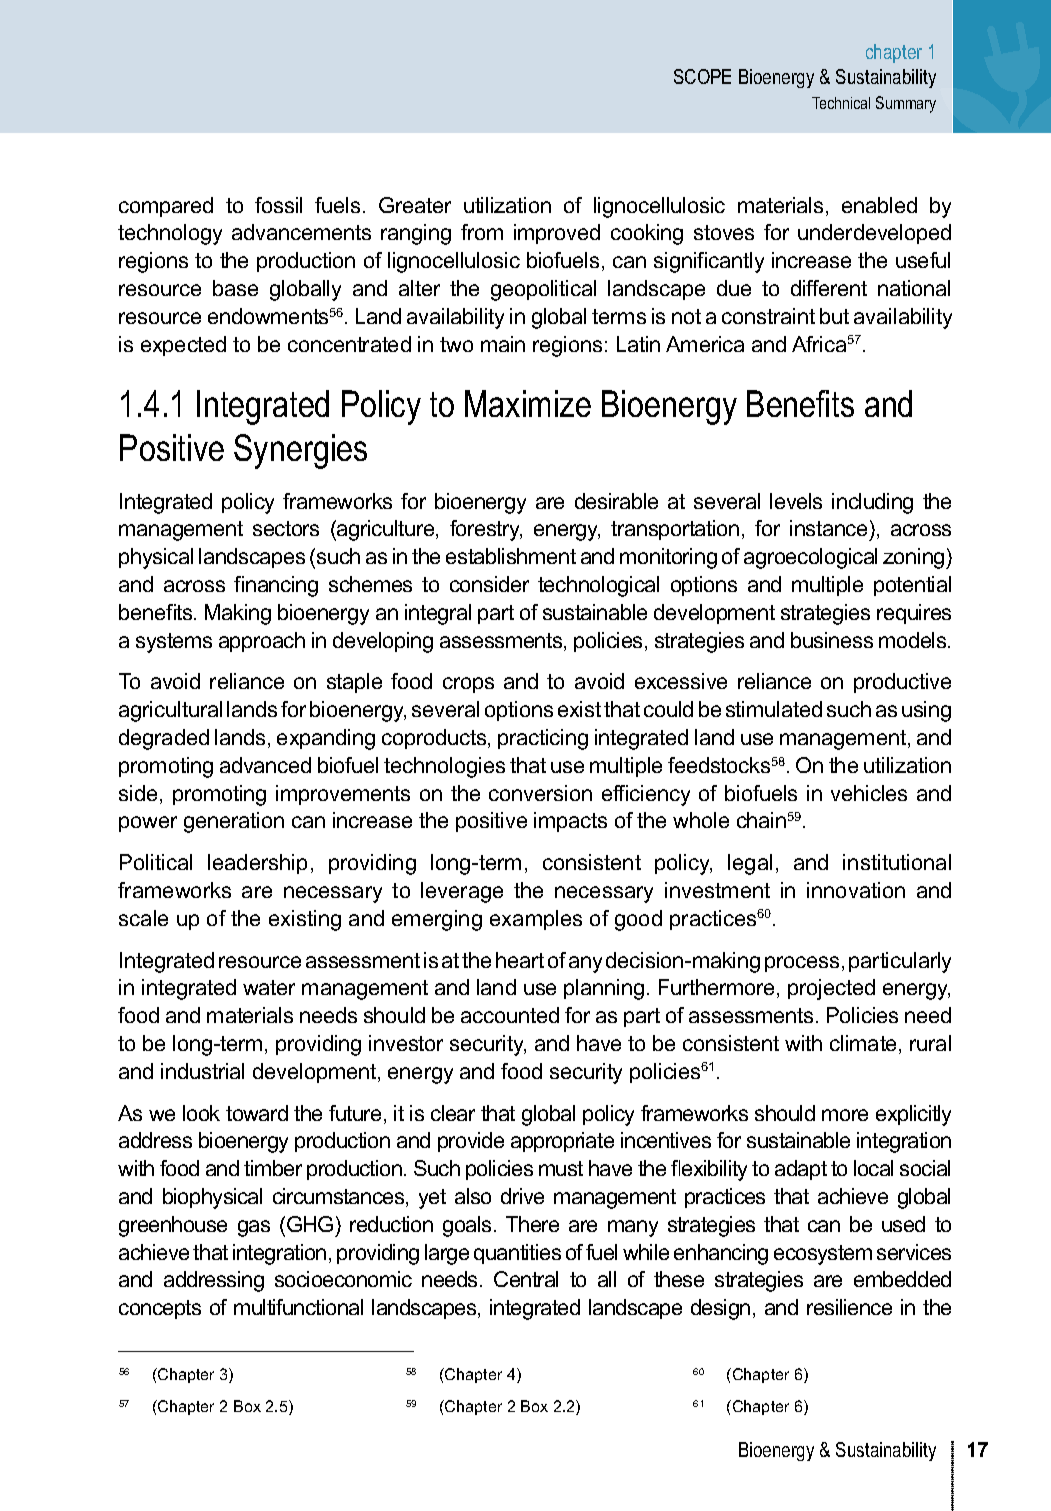 The height and width of the image is (1511, 1051). What do you see at coordinates (557, 234) in the image?
I see `improved` at bounding box center [557, 234].
